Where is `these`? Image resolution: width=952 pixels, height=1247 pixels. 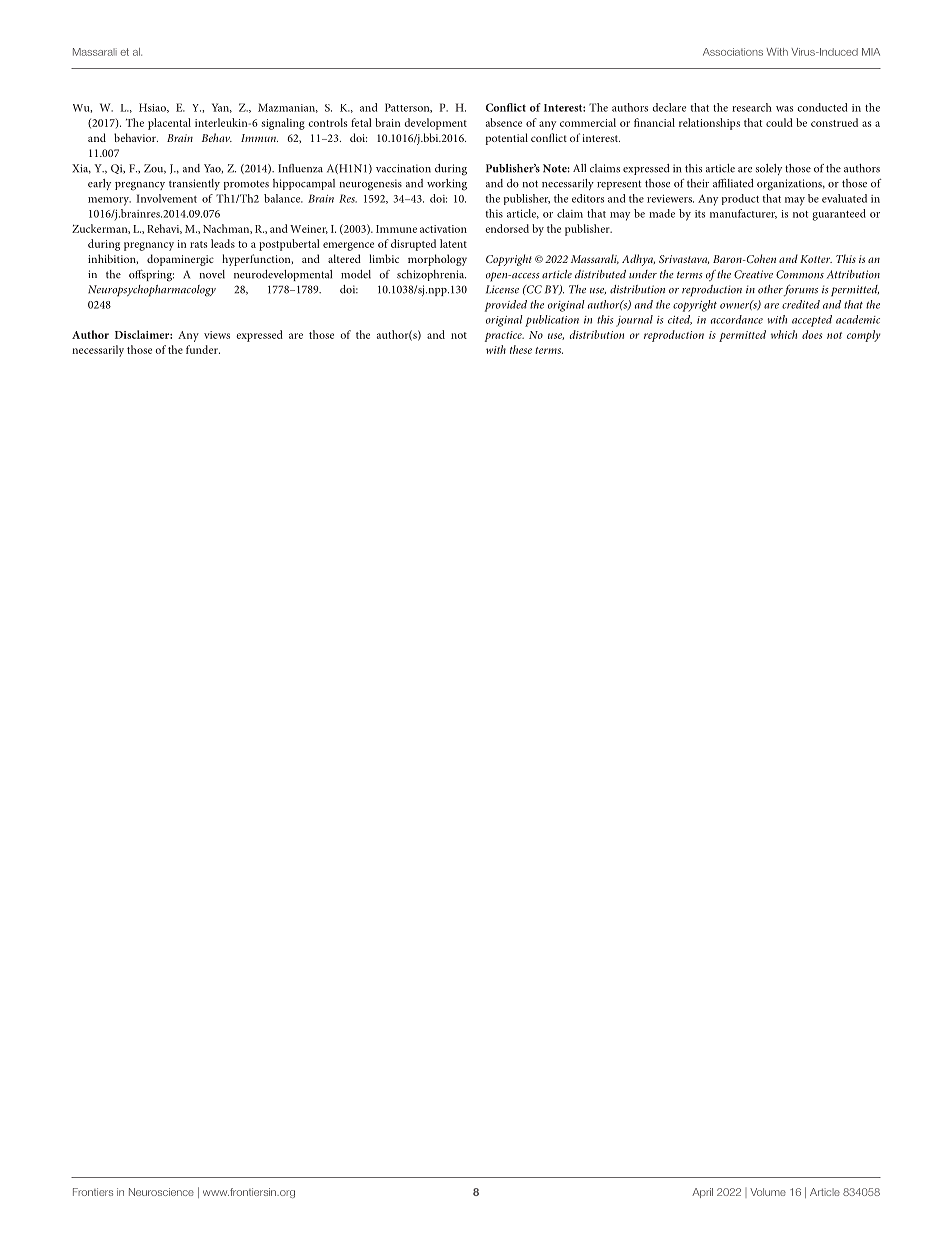
these is located at coordinates (521, 349).
